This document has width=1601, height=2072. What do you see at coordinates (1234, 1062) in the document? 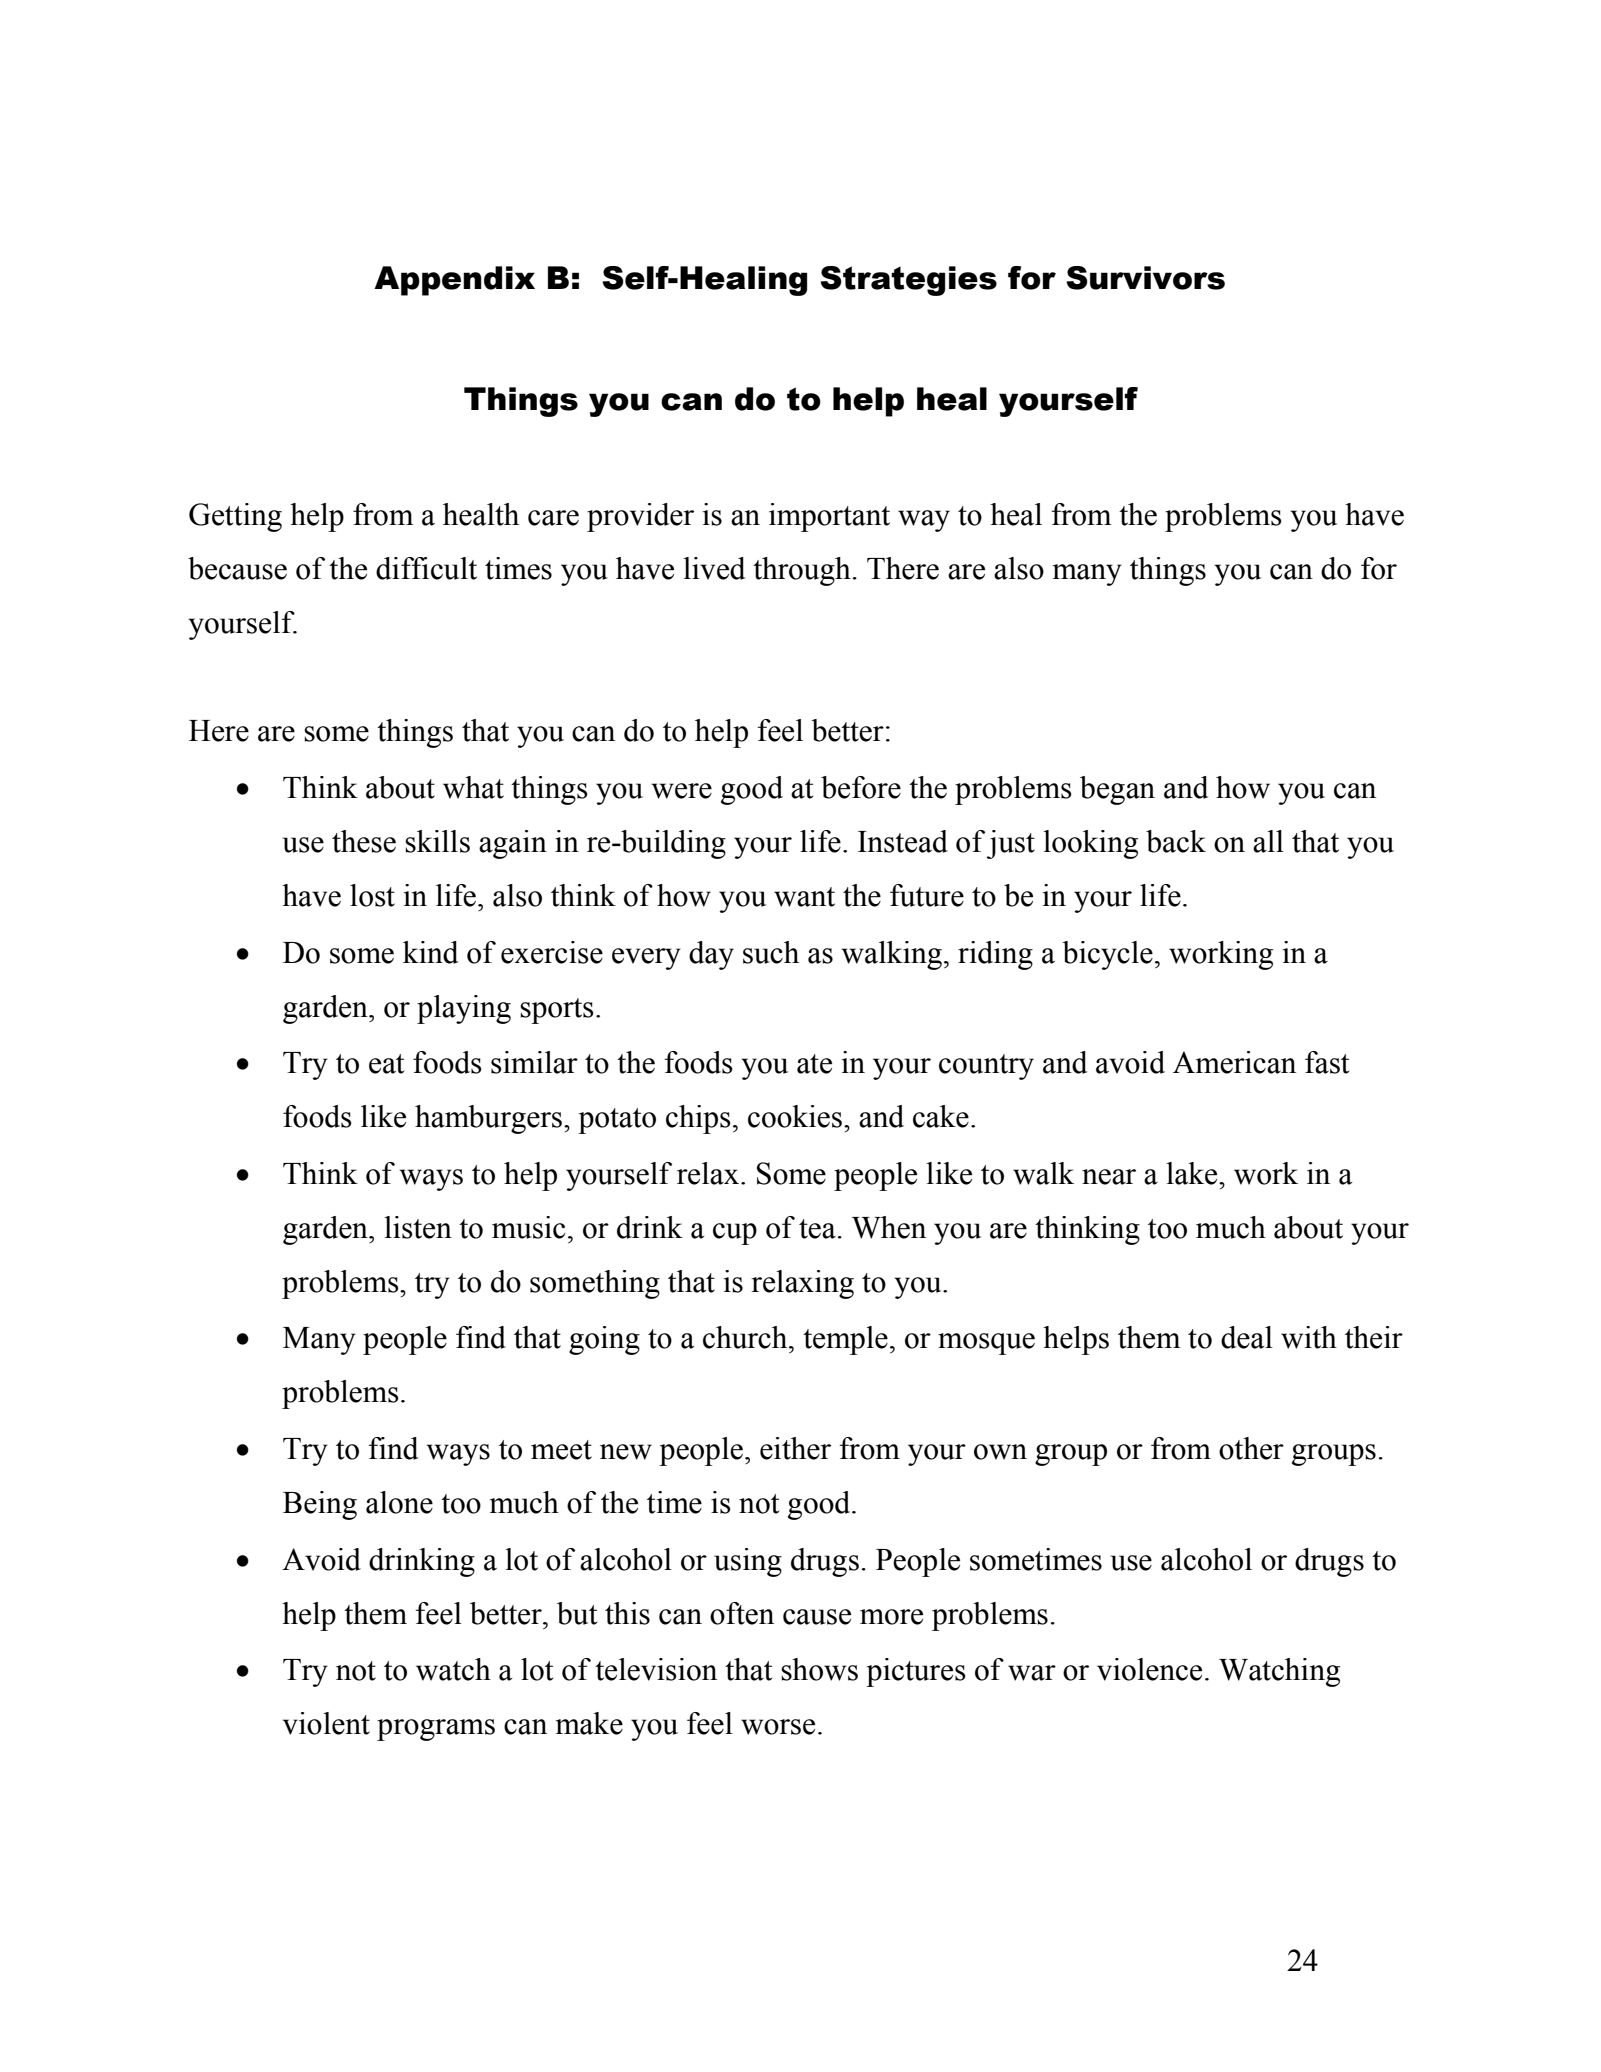
I see `American` at bounding box center [1234, 1062].
